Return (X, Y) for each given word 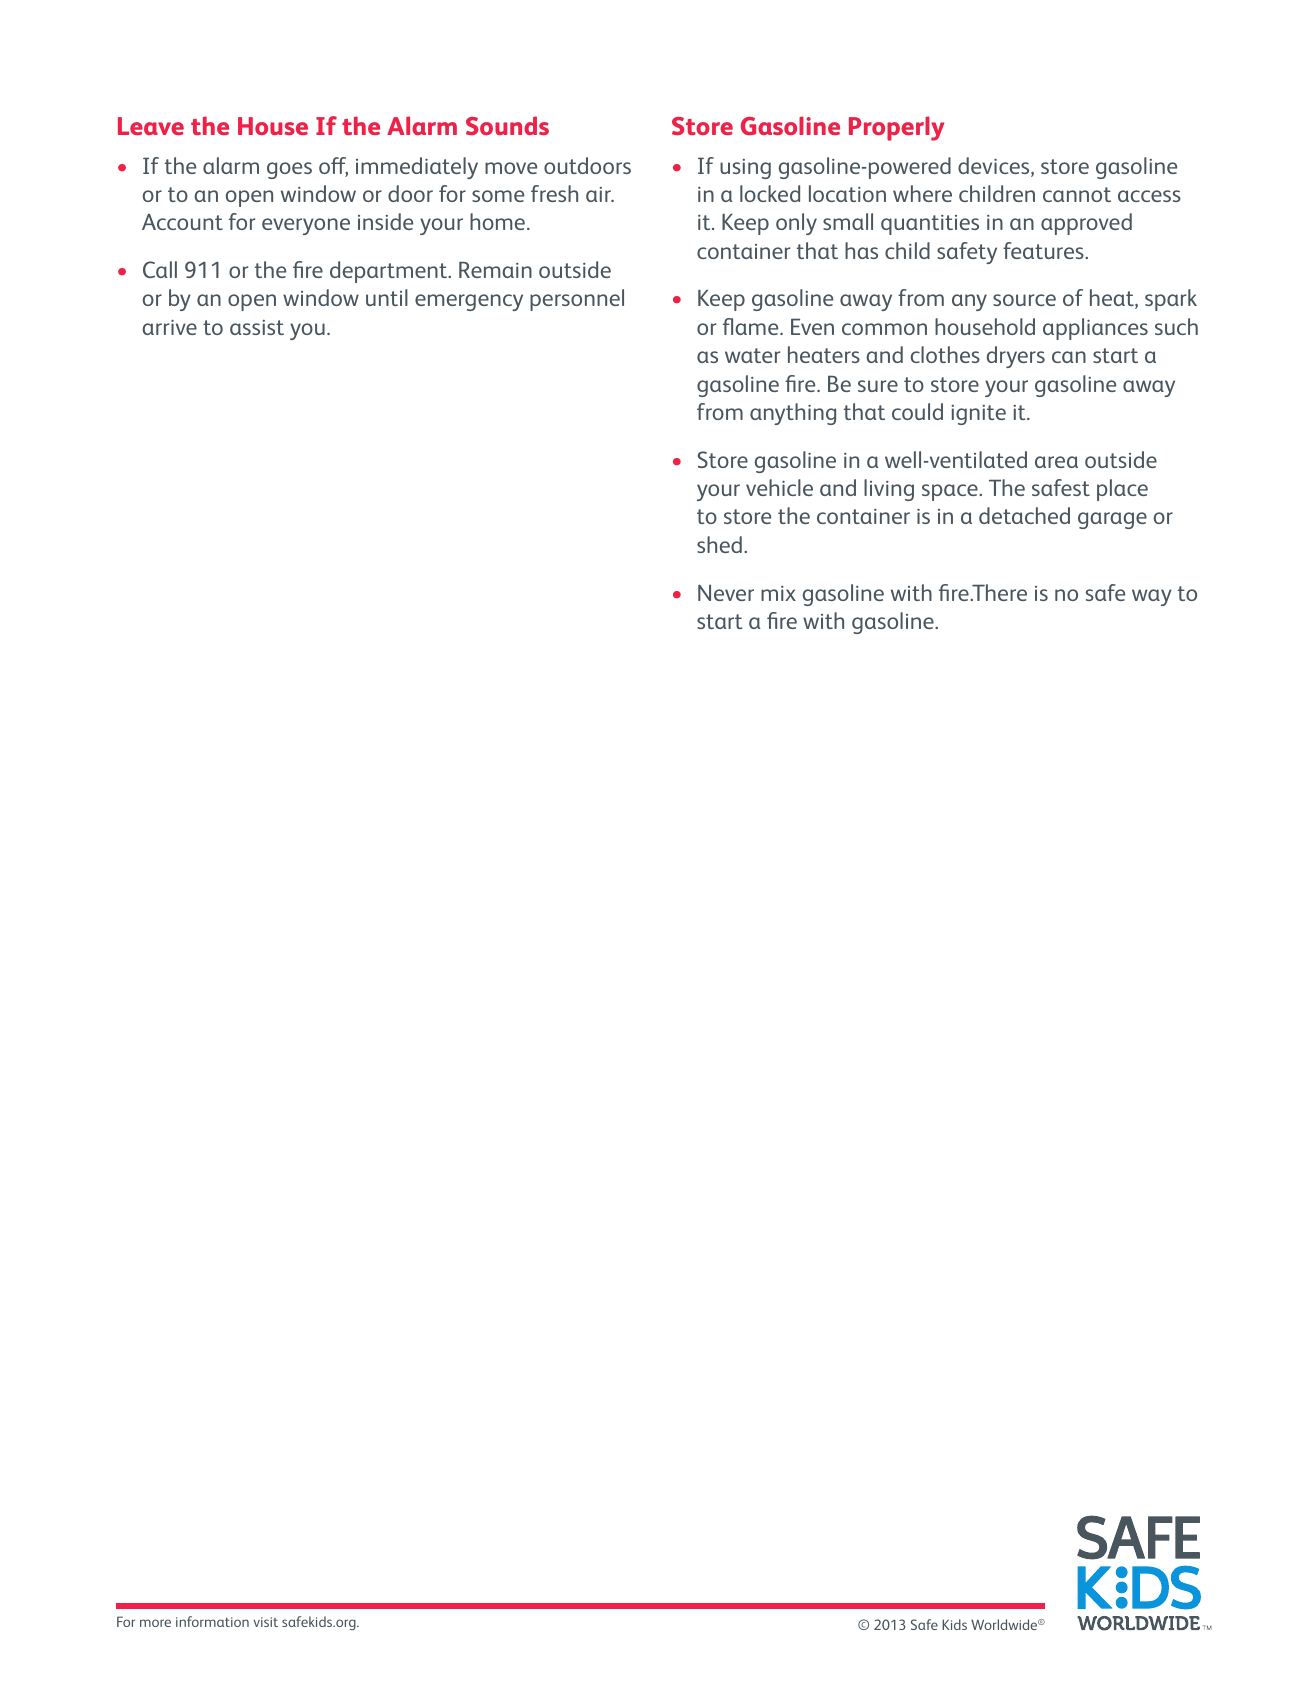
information (212, 1621)
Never (726, 592)
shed (719, 544)
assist (257, 327)
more (155, 1623)
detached (1024, 515)
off (333, 167)
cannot (1077, 194)
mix (778, 593)
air (599, 194)
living (889, 490)
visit (265, 1622)
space (951, 492)
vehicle (779, 487)
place (1122, 490)
